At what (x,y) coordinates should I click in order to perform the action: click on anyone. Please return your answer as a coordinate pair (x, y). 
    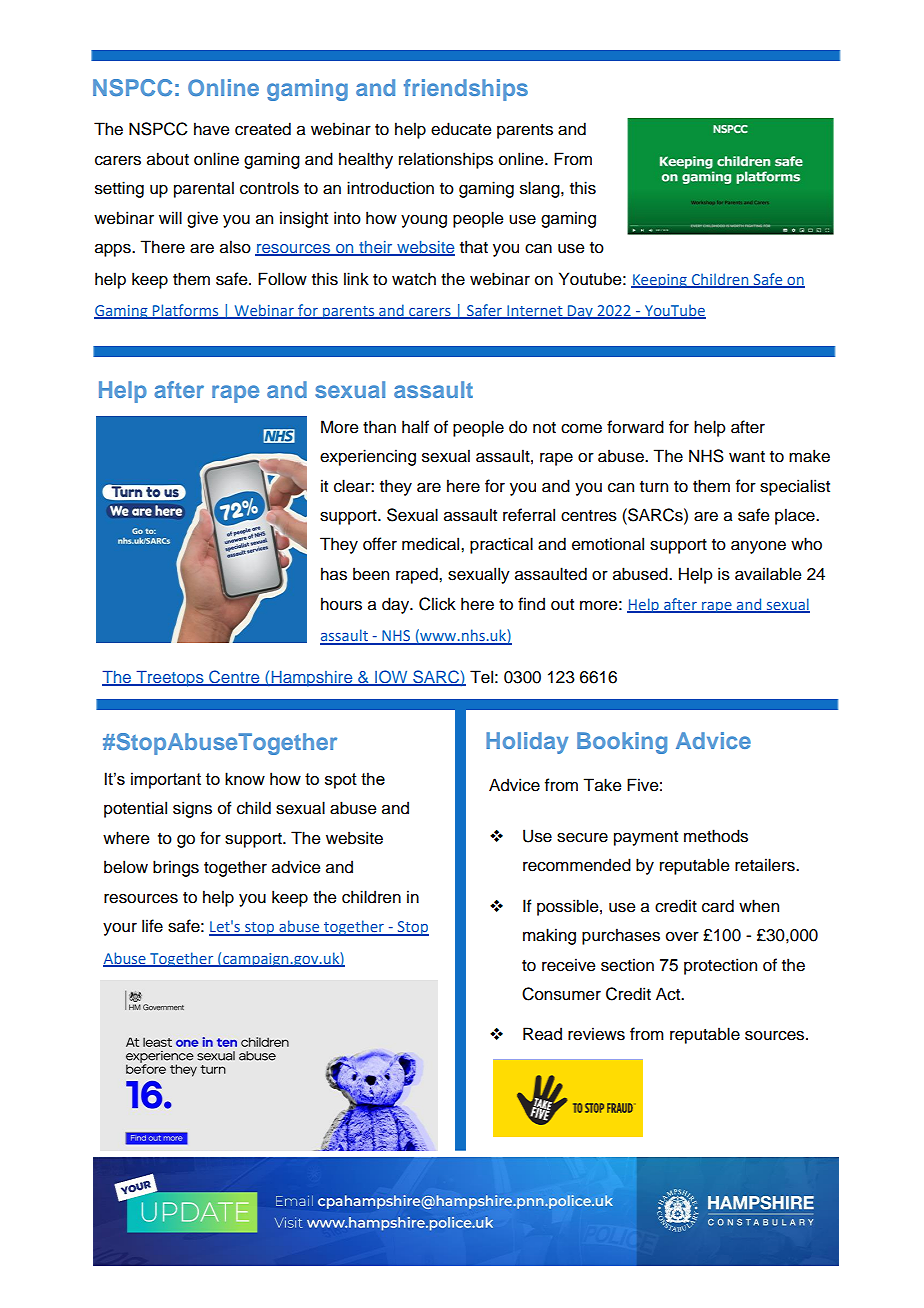
    Looking at the image, I should click on (758, 547).
